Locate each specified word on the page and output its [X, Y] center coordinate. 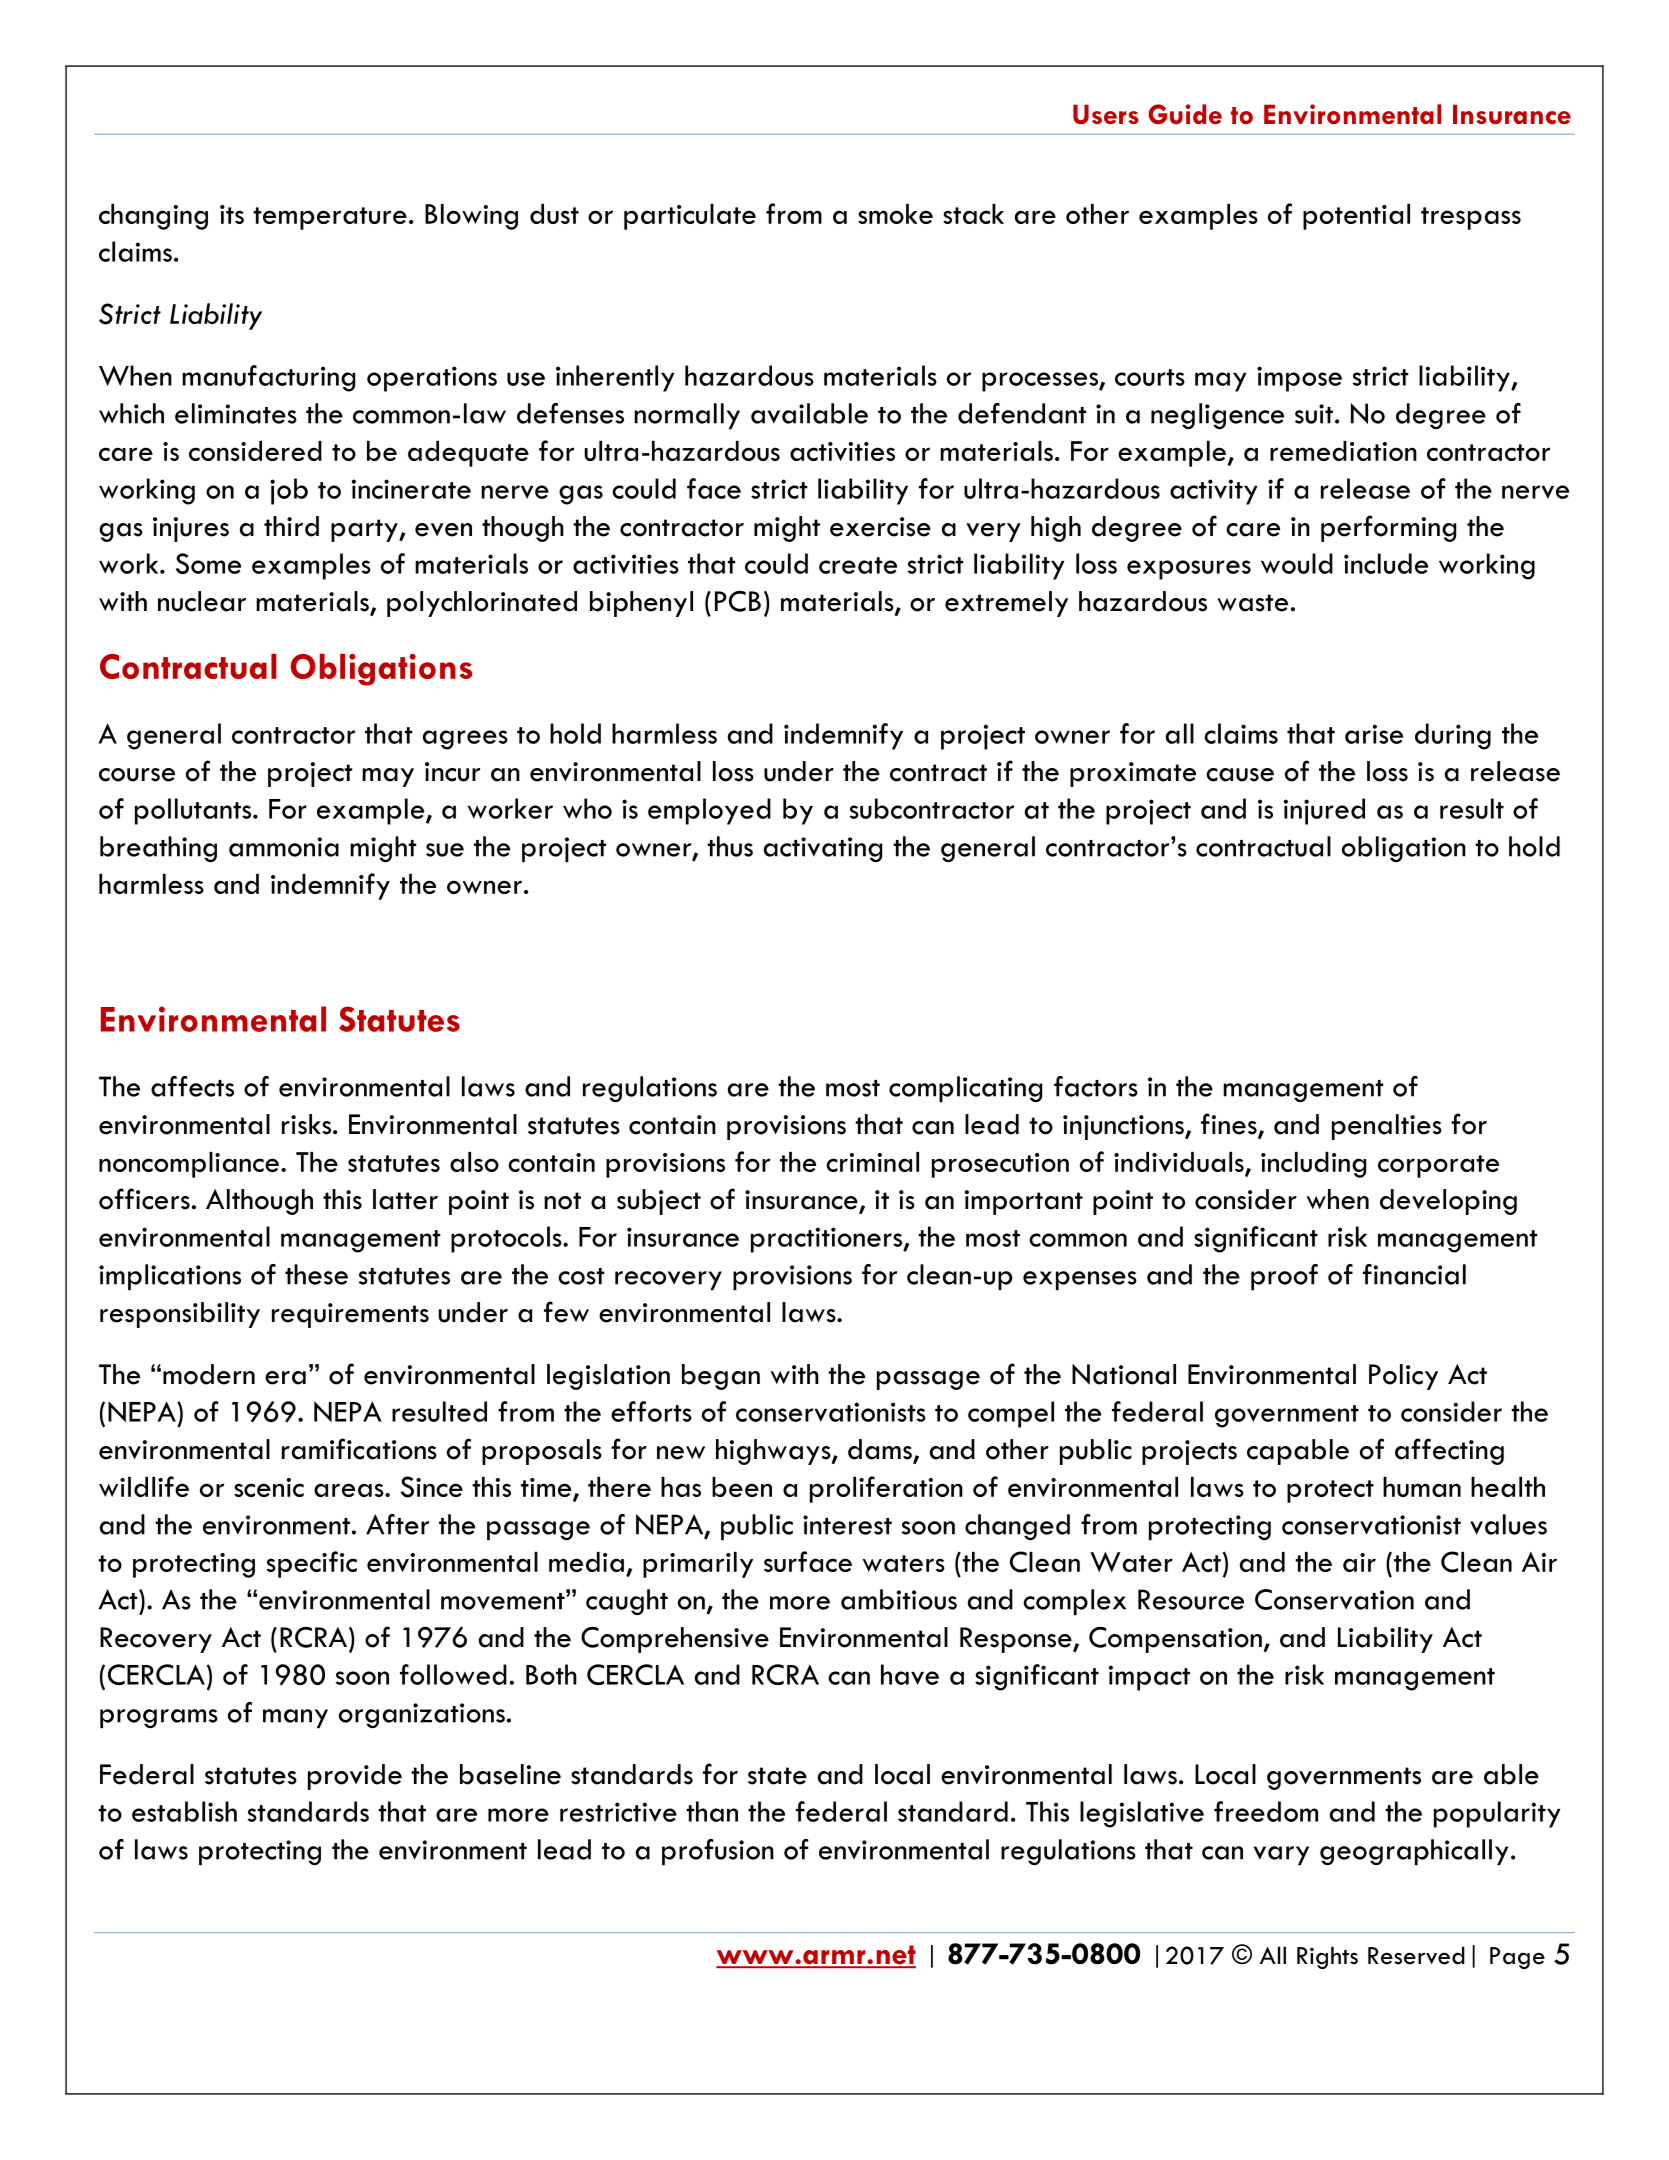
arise [1374, 734]
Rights [1327, 1957]
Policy [1403, 1377]
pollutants [194, 811]
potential [1356, 217]
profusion [718, 1852]
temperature [330, 218]
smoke [895, 214]
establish [184, 1811]
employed [709, 811]
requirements [350, 1315]
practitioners [827, 1240]
